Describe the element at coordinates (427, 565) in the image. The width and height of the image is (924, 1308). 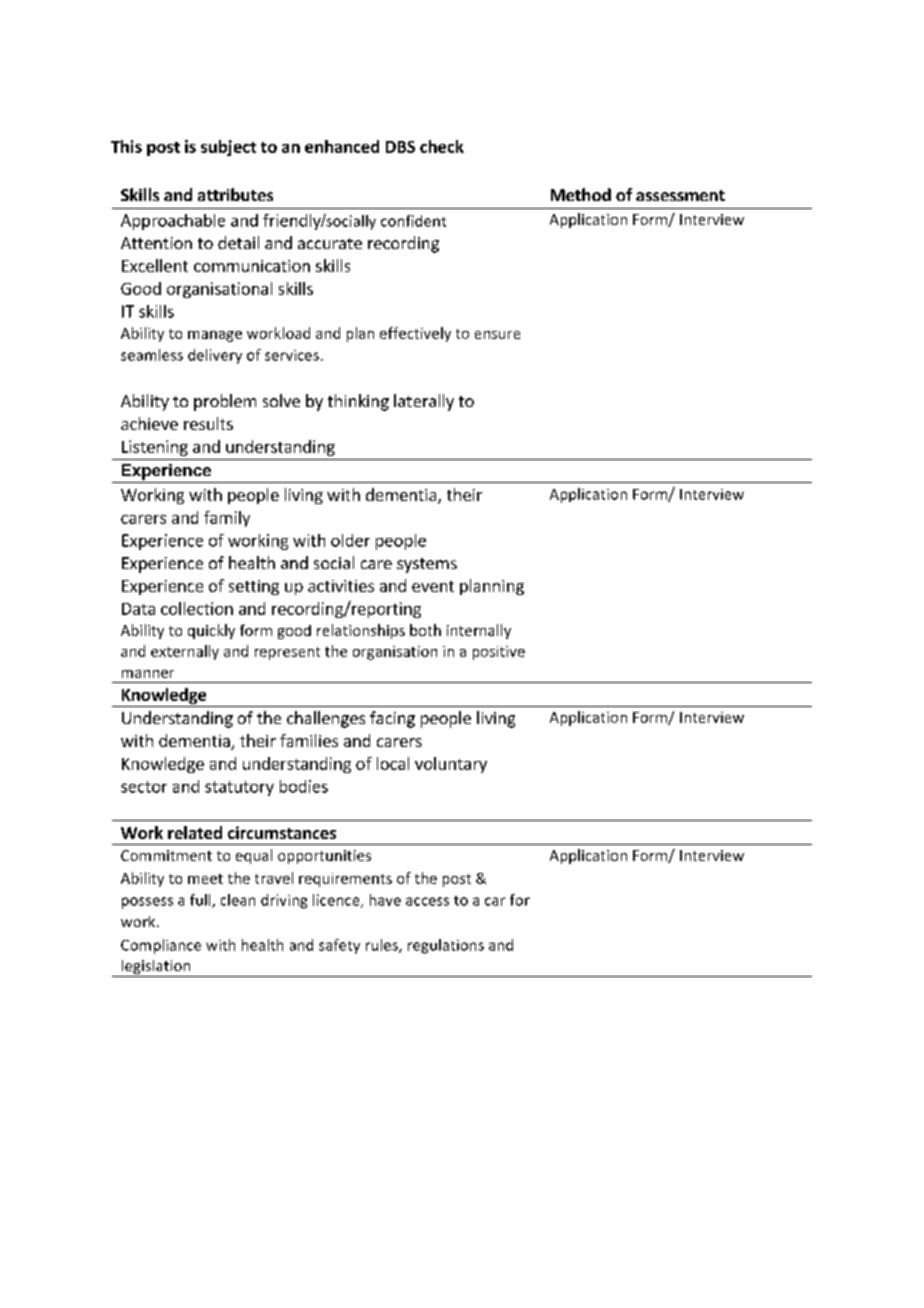
I see `systems` at that location.
